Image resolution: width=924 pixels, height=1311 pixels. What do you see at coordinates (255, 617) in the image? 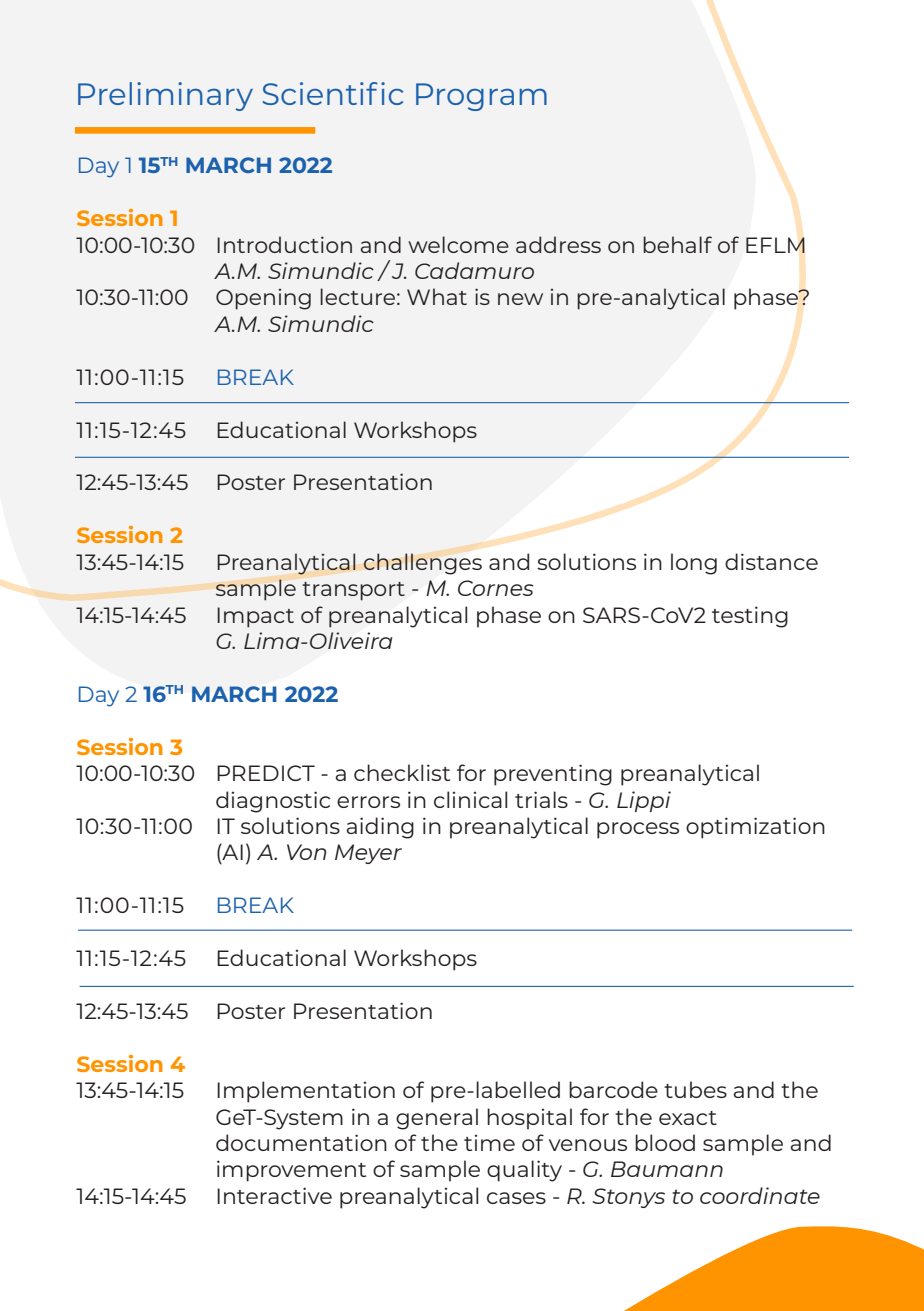
I see `Impact` at bounding box center [255, 617].
